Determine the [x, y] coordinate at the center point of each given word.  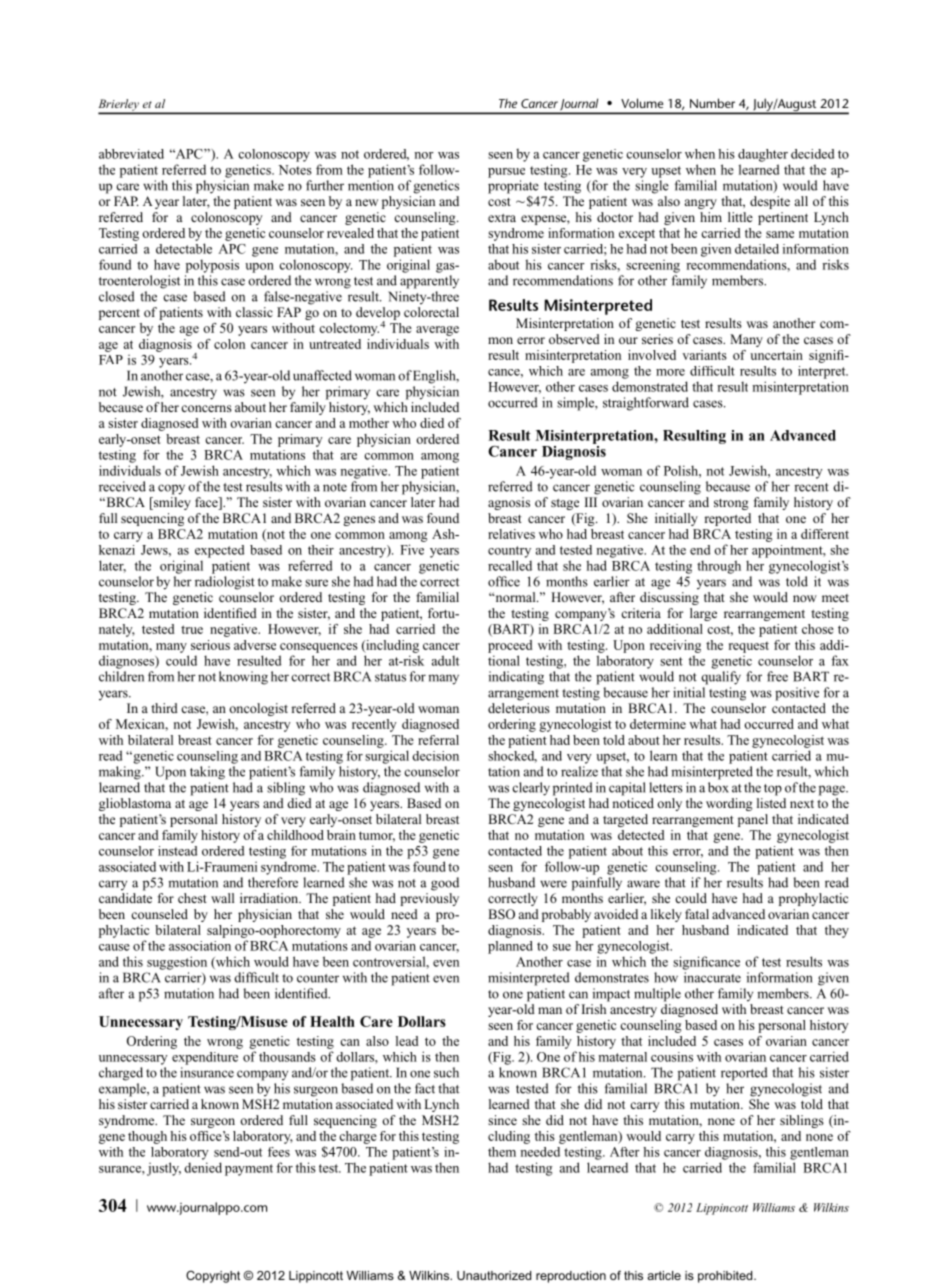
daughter [763, 155]
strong [731, 504]
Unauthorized [494, 1275]
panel [753, 820]
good [445, 884]
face [207, 503]
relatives [511, 534]
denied [203, 1167]
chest [192, 898]
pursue [506, 173]
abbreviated [131, 154]
